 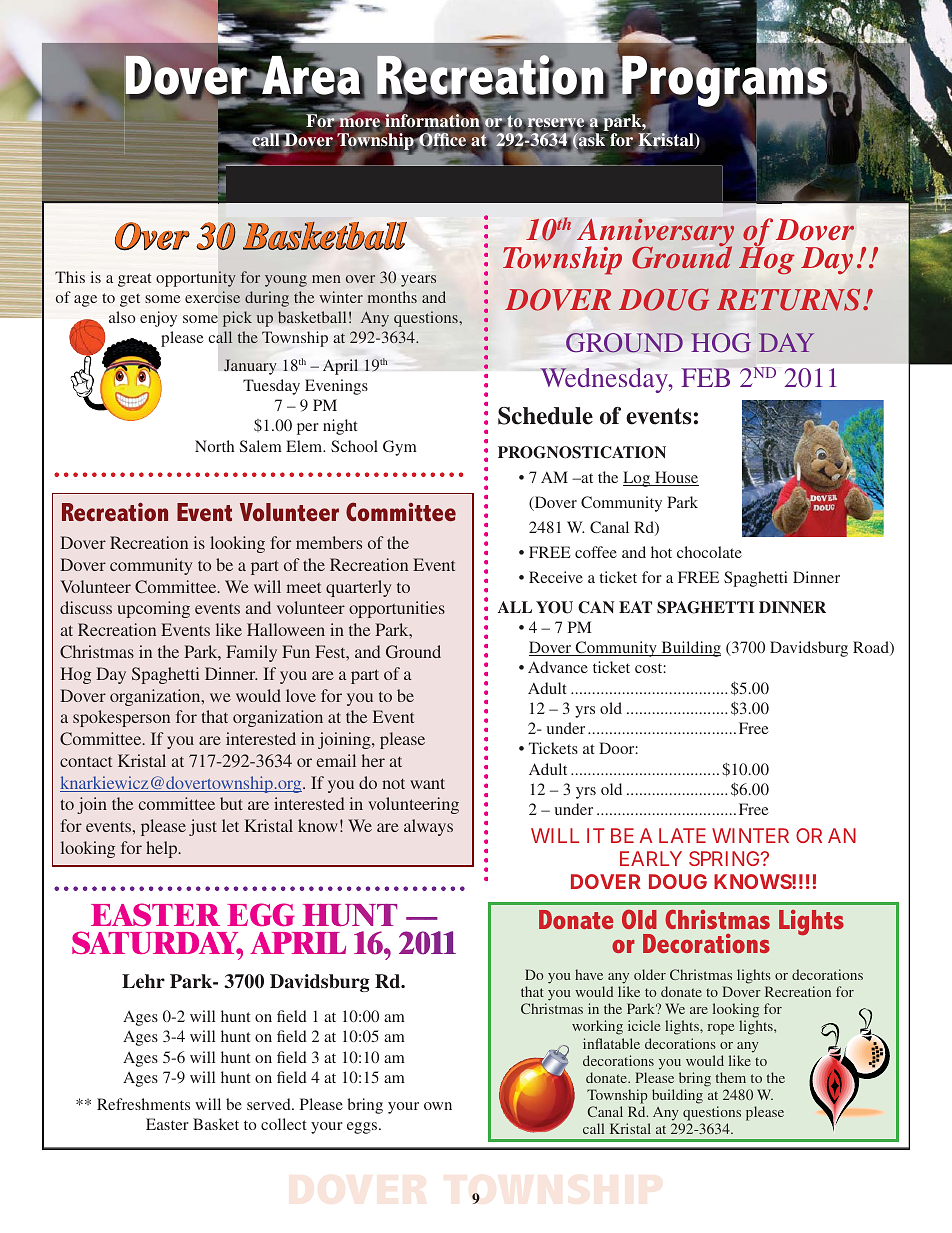 What do you see at coordinates (397, 609) in the screenshot?
I see `opportunities` at bounding box center [397, 609].
